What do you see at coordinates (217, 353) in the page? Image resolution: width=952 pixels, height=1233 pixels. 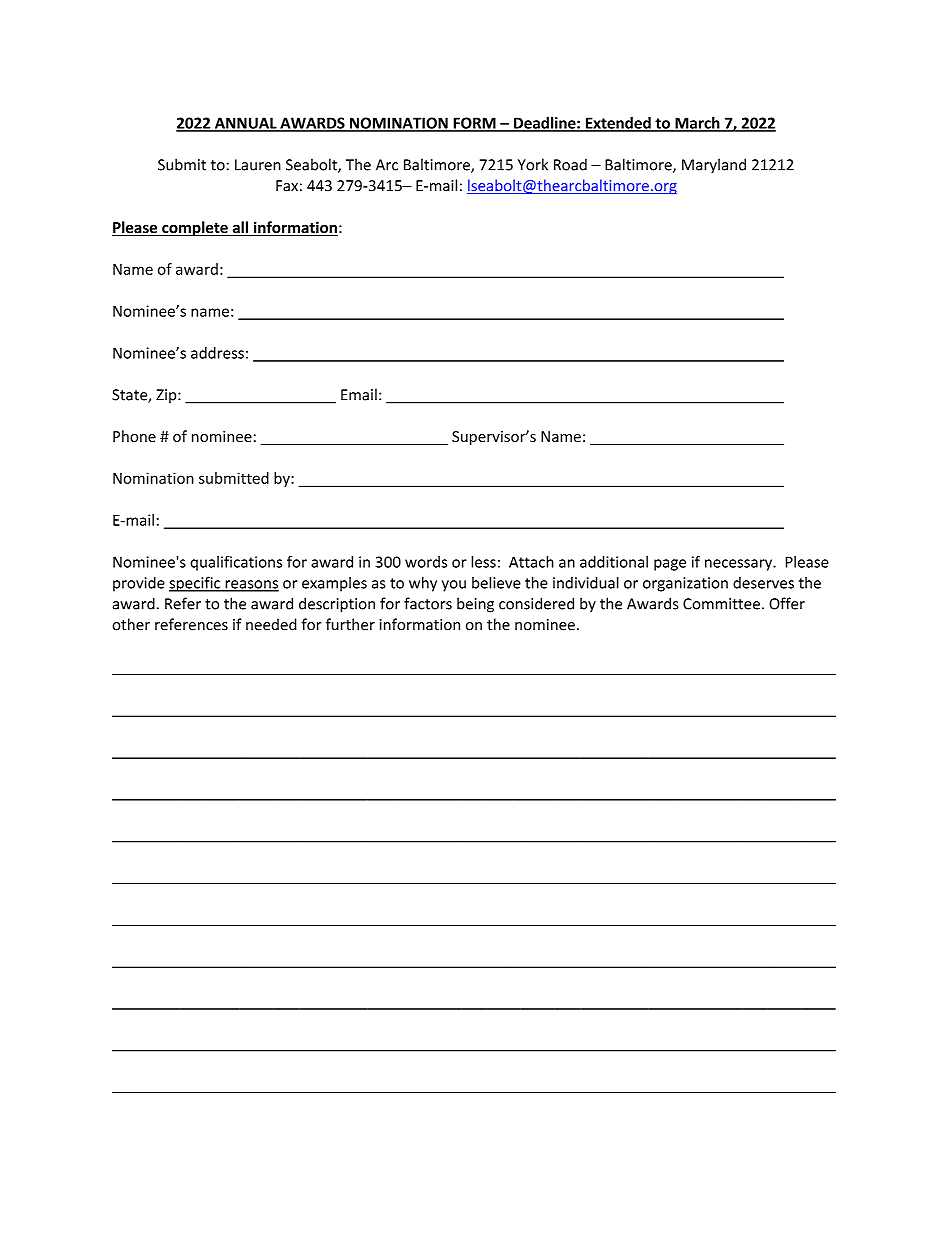 I see `address` at bounding box center [217, 353].
